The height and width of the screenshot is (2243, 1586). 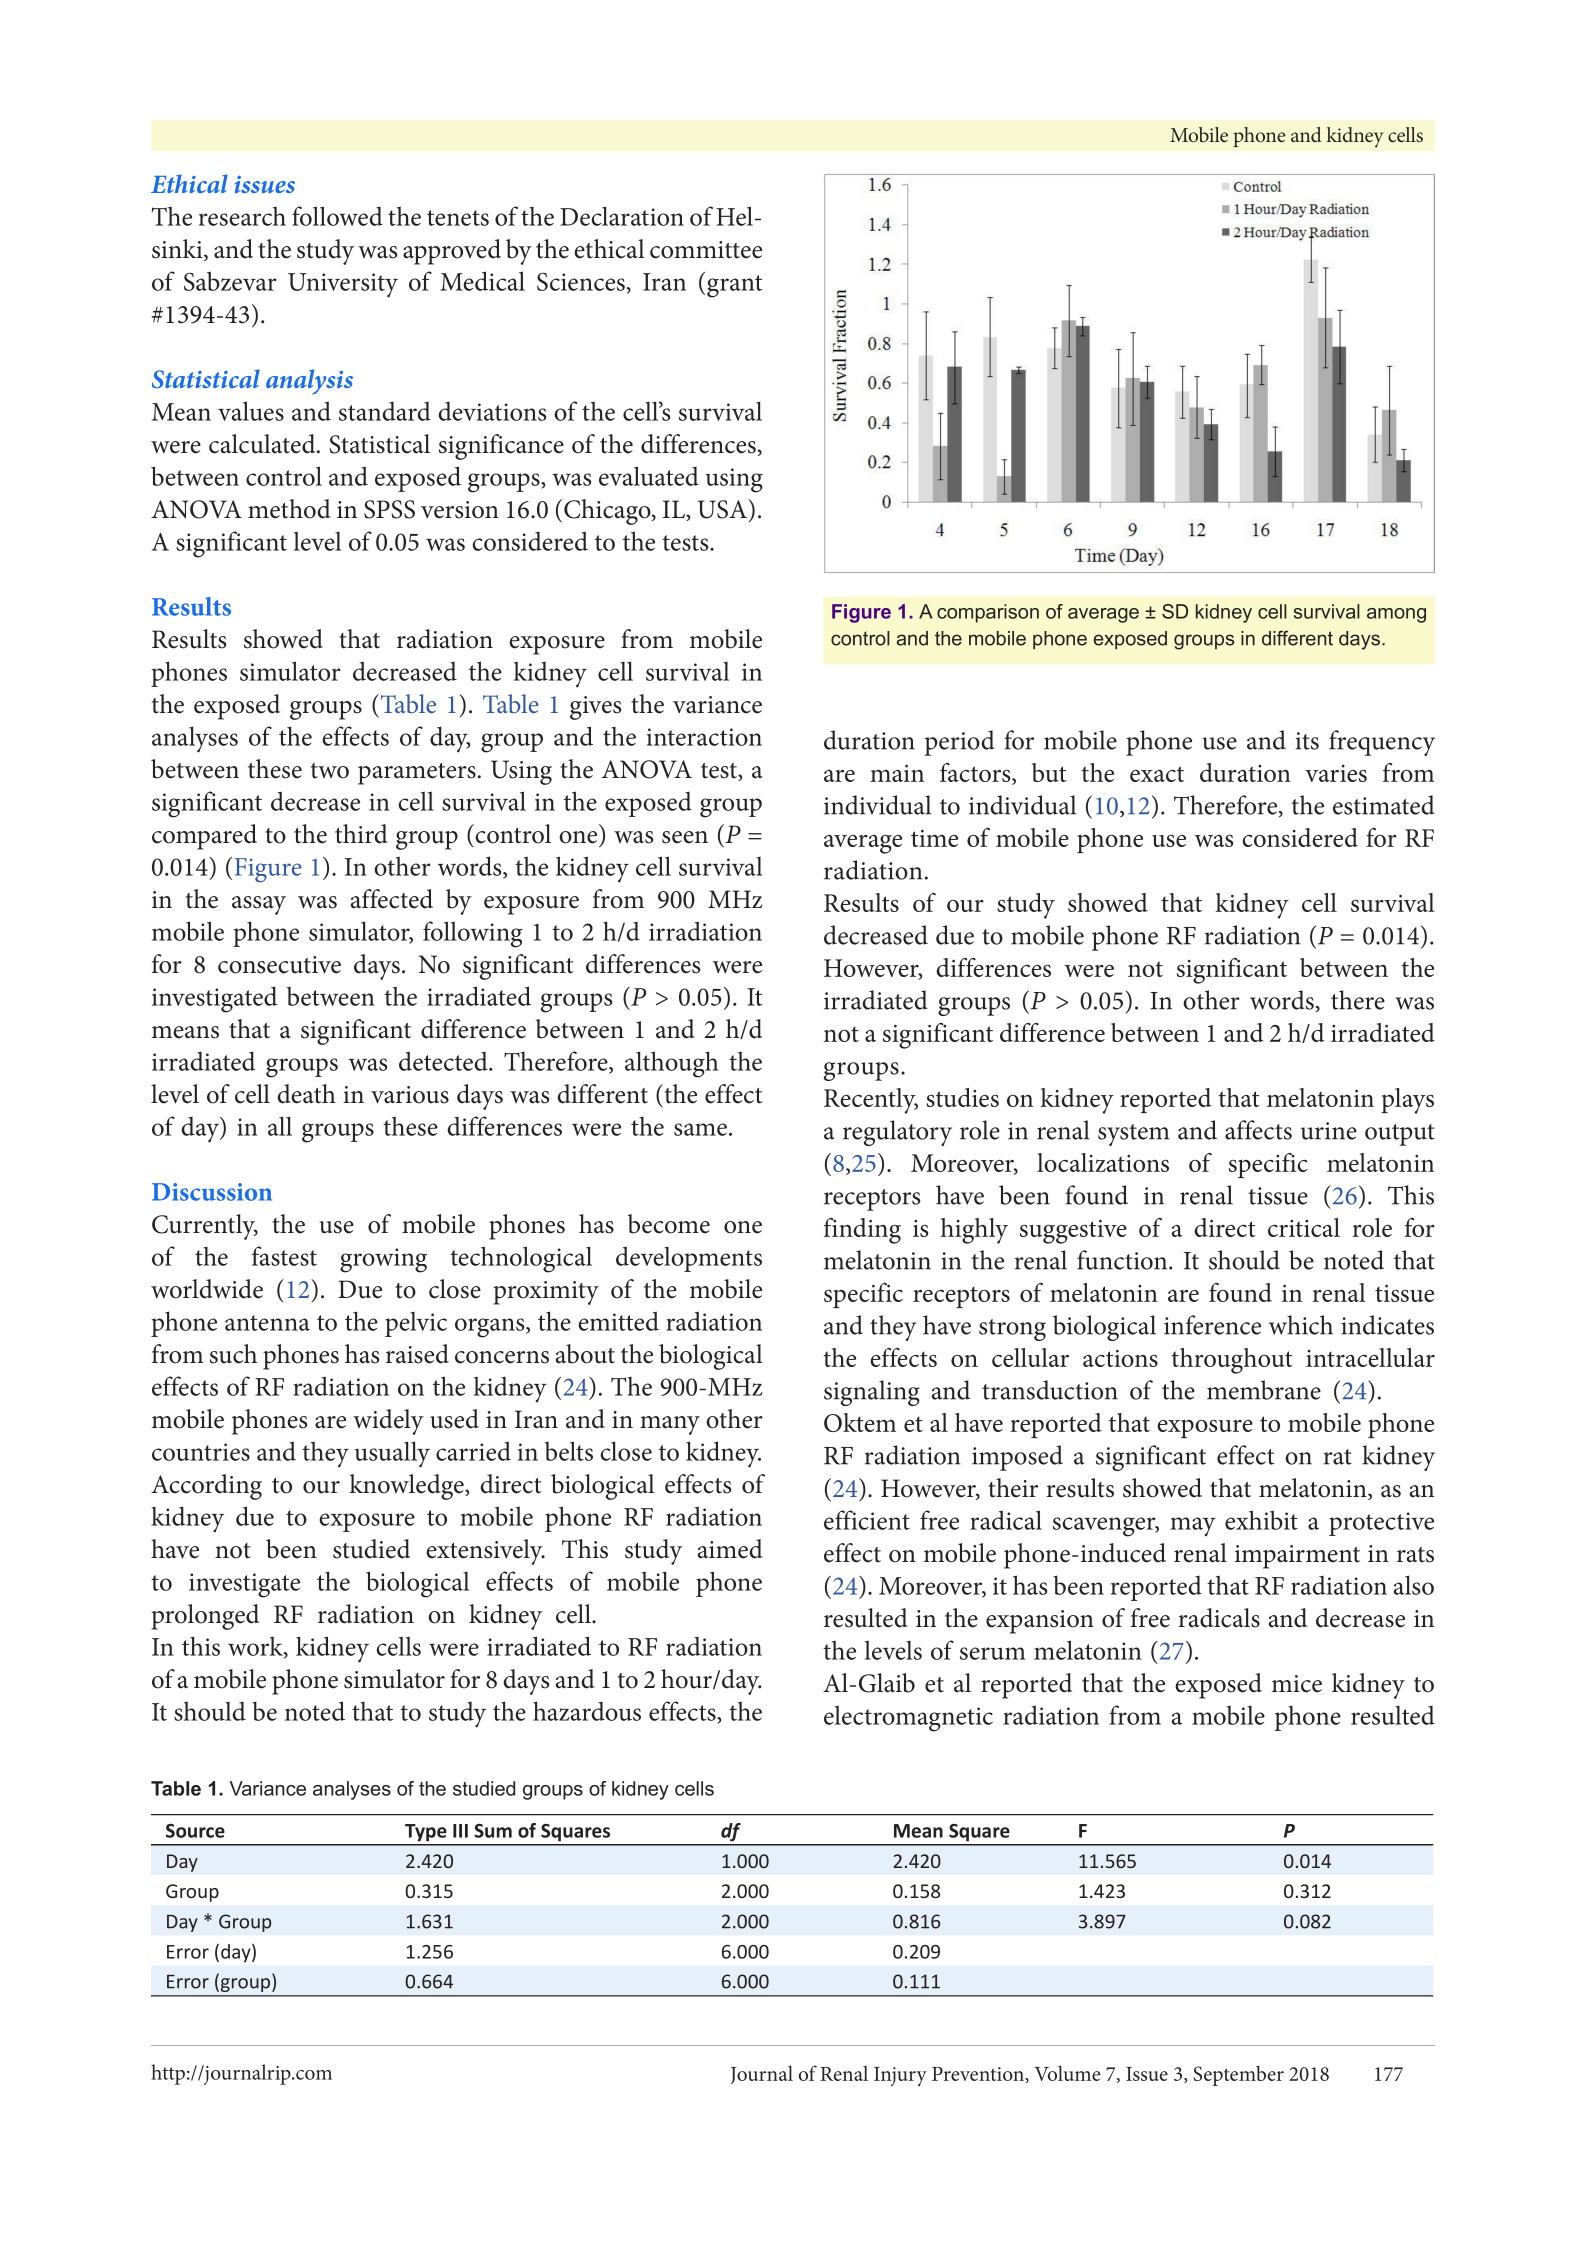 What do you see at coordinates (460, 1831) in the screenshot?
I see `III` at bounding box center [460, 1831].
